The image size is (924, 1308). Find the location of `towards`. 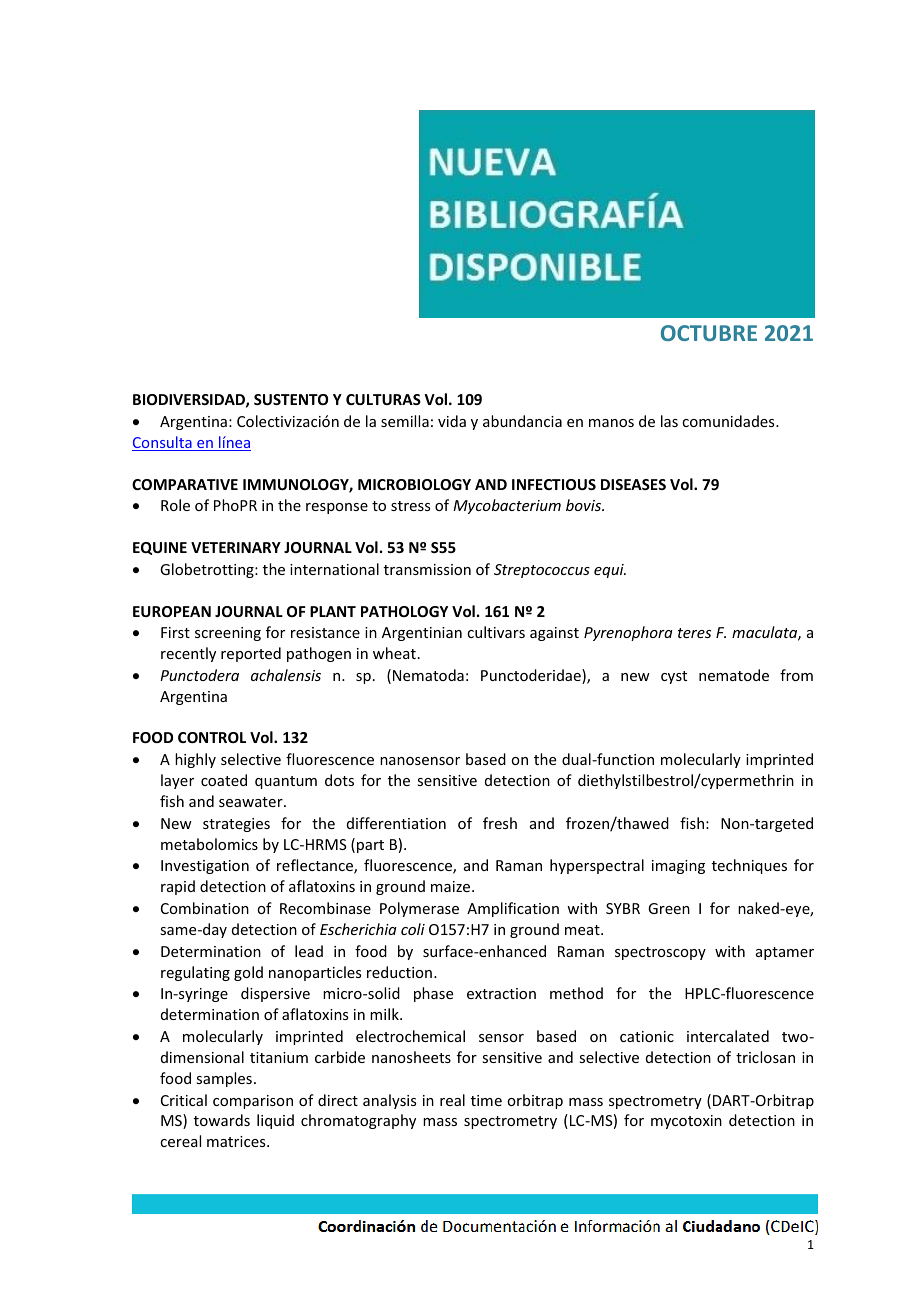

towards is located at coordinates (222, 1120).
